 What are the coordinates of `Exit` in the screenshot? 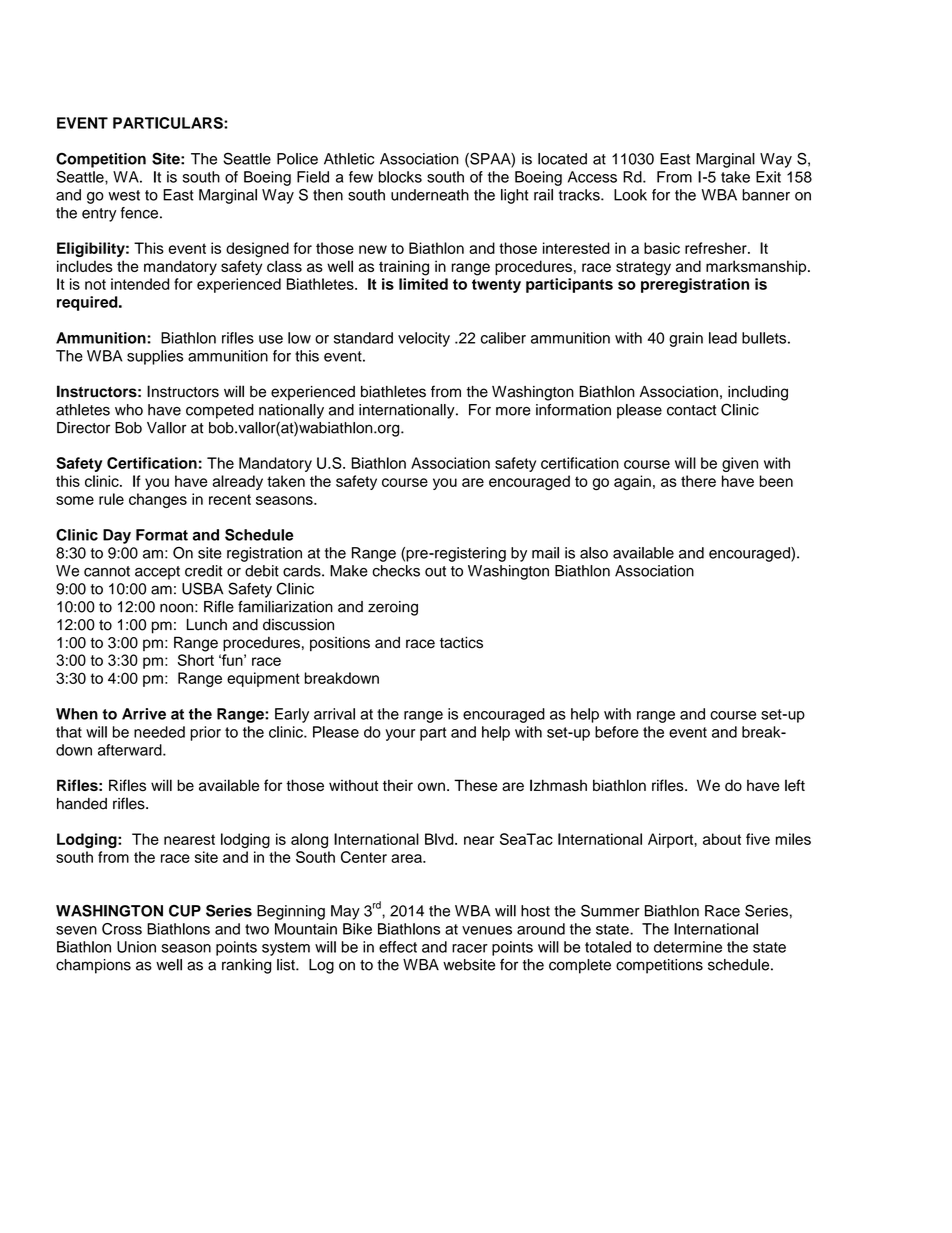 It's located at (768, 177).
